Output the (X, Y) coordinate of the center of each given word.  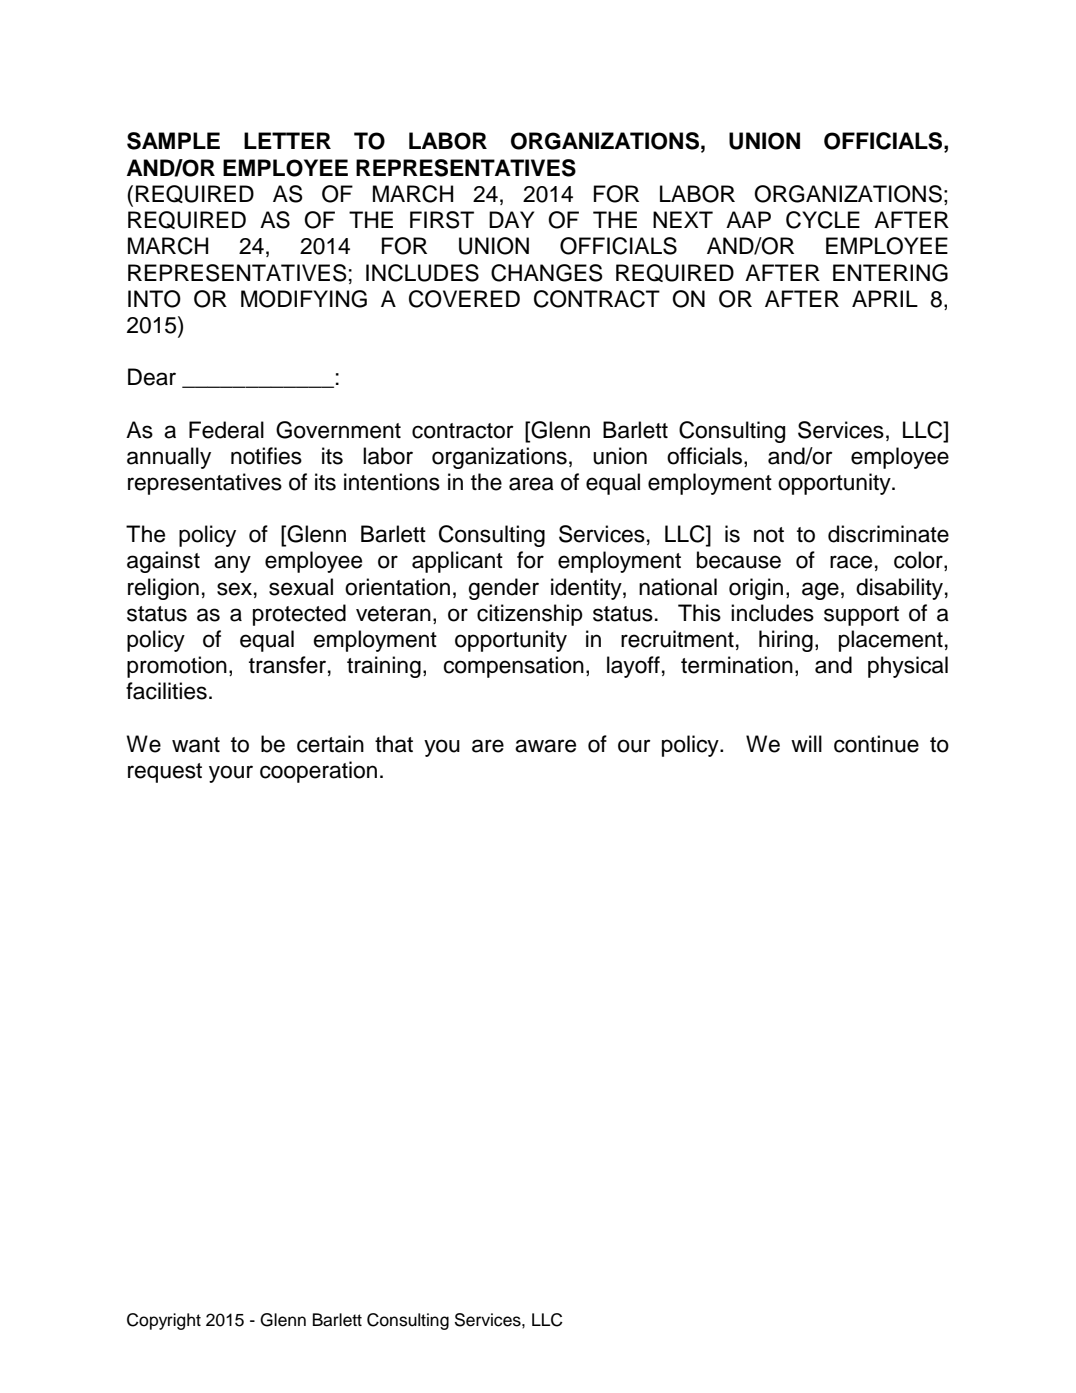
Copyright (164, 1321)
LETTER (287, 140)
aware (545, 746)
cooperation (318, 772)
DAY (511, 219)
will (806, 743)
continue (876, 744)
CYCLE (823, 220)
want (196, 745)
